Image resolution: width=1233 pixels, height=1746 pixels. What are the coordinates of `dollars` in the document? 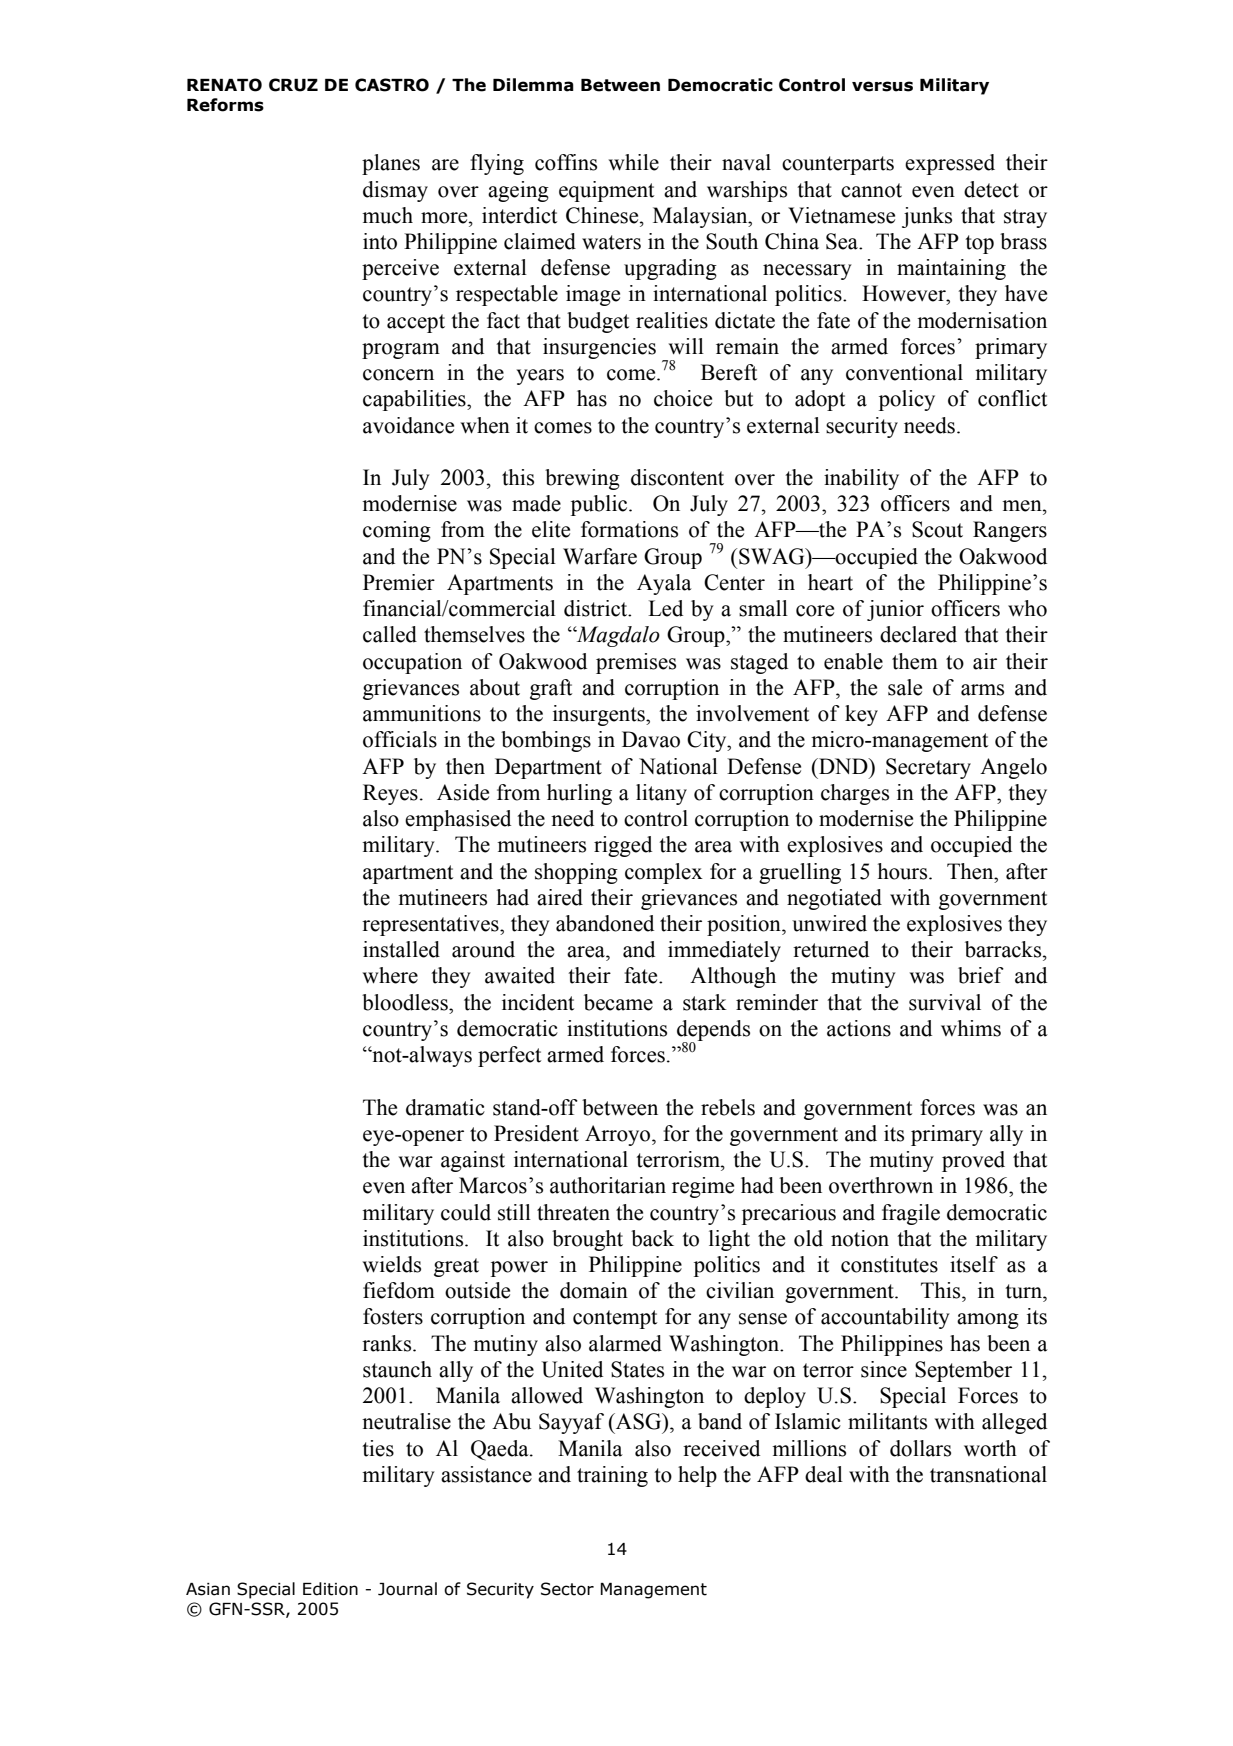 It's located at (920, 1448).
